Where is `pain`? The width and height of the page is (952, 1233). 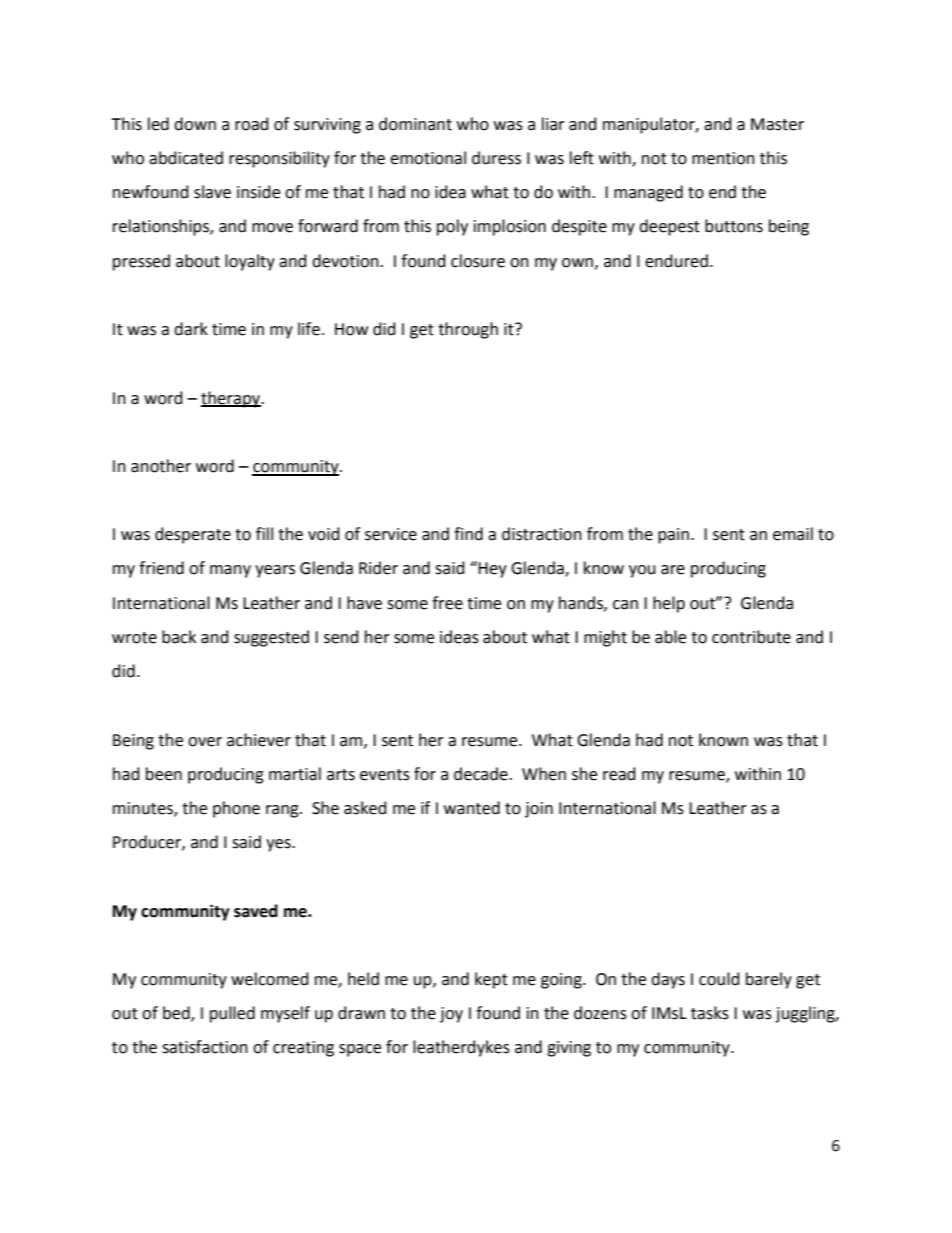
pain is located at coordinates (673, 536).
